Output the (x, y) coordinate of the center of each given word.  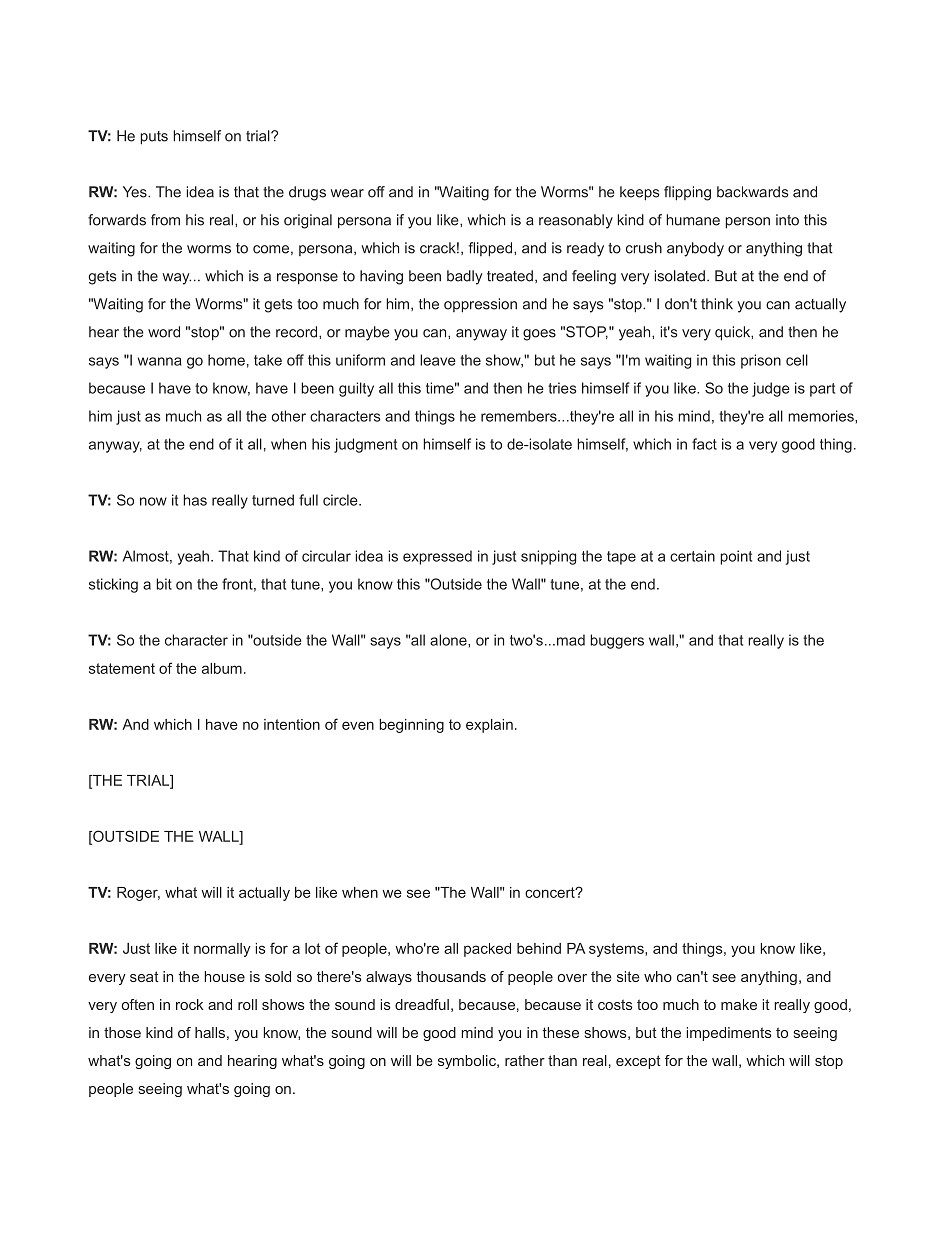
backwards (752, 192)
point (736, 557)
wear (347, 193)
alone (449, 640)
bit (164, 584)
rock (189, 1004)
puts (154, 138)
